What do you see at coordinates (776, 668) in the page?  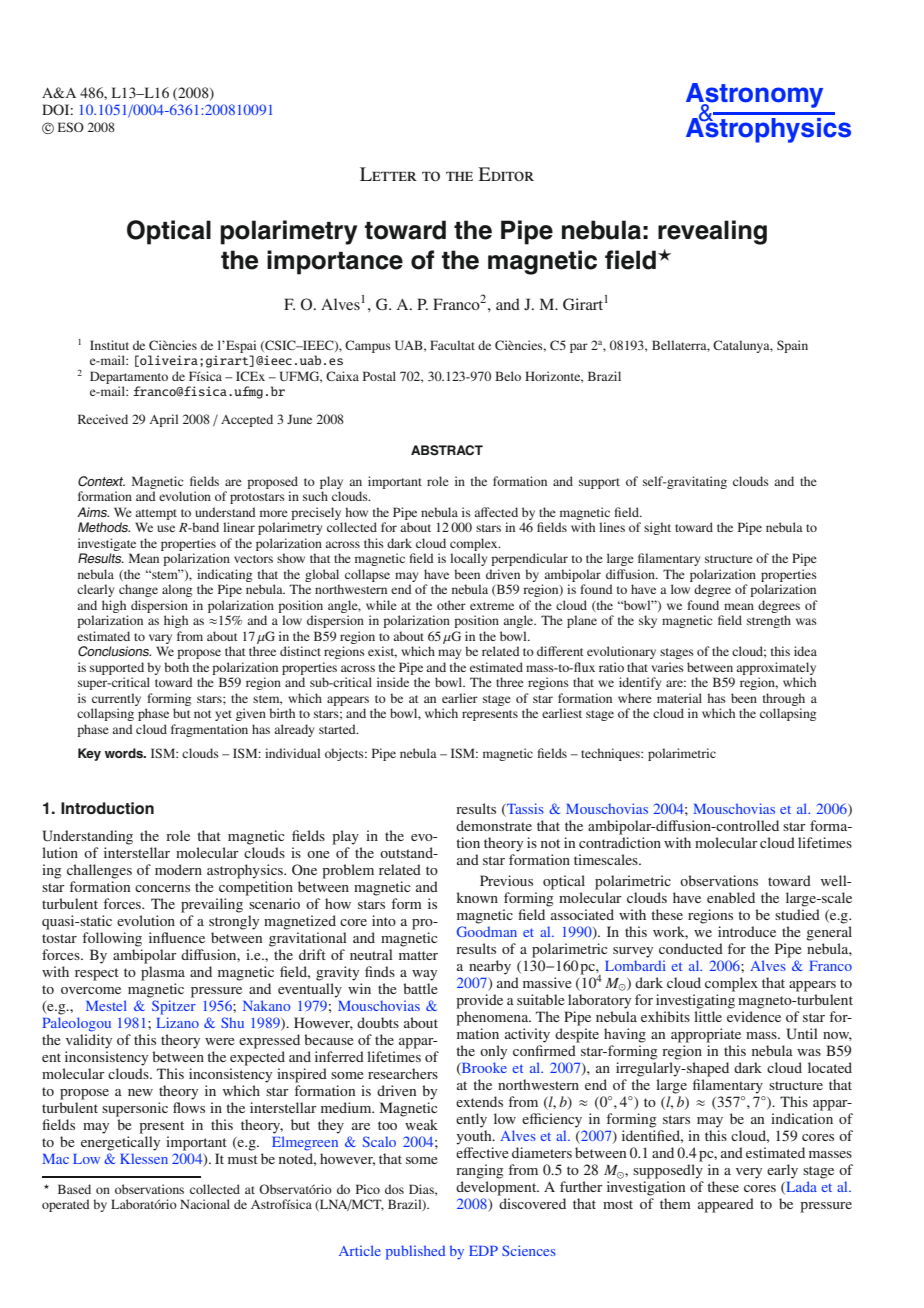 I see `approximately` at bounding box center [776, 668].
